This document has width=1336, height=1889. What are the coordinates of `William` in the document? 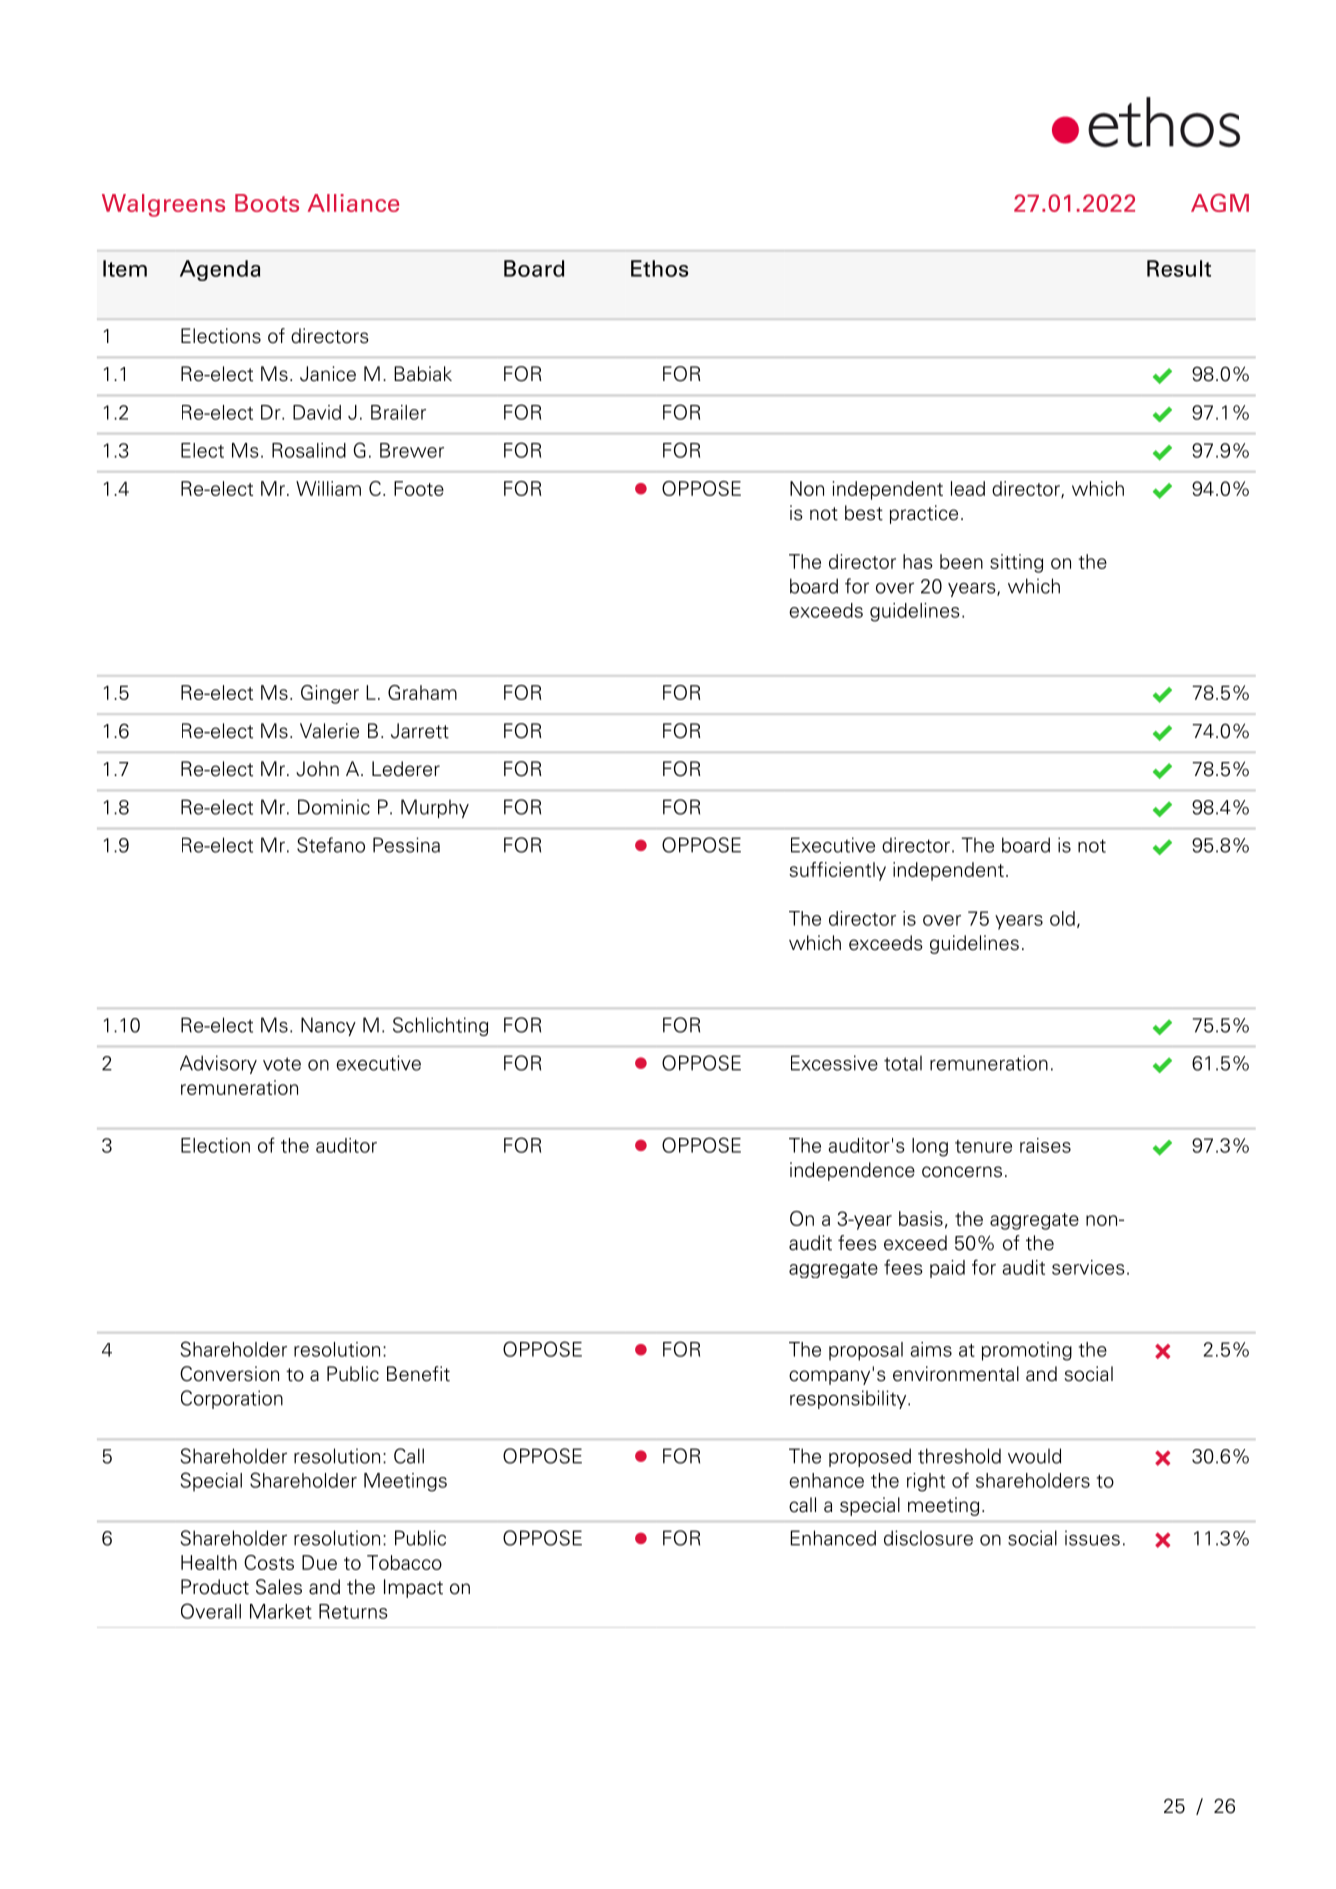 It's located at (328, 488).
